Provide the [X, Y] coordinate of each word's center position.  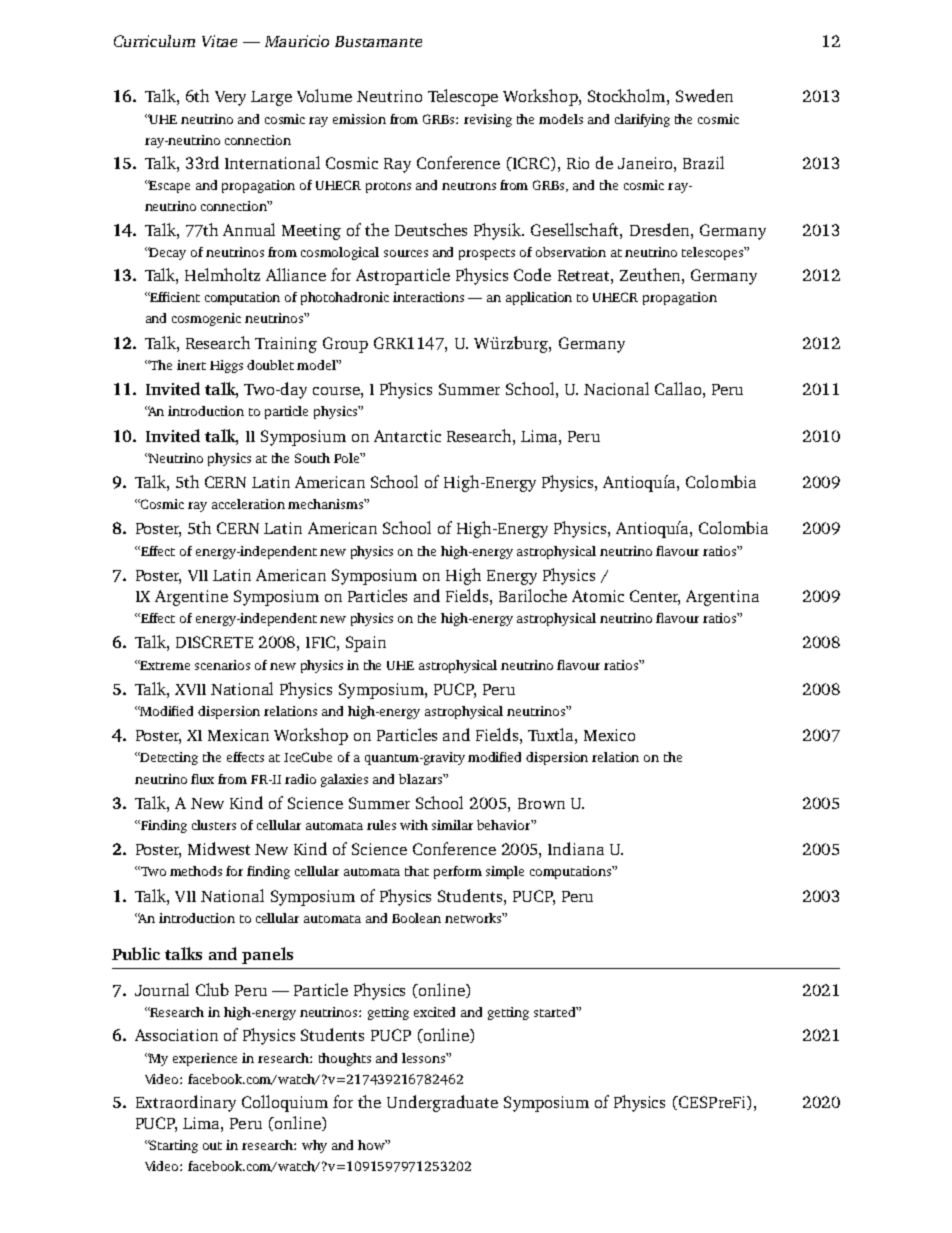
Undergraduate [442, 1103]
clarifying [642, 120]
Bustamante [378, 41]
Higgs [226, 366]
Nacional [616, 388]
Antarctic [407, 436]
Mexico [609, 735]
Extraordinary [186, 1103]
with [414, 825]
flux [202, 779]
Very [230, 98]
